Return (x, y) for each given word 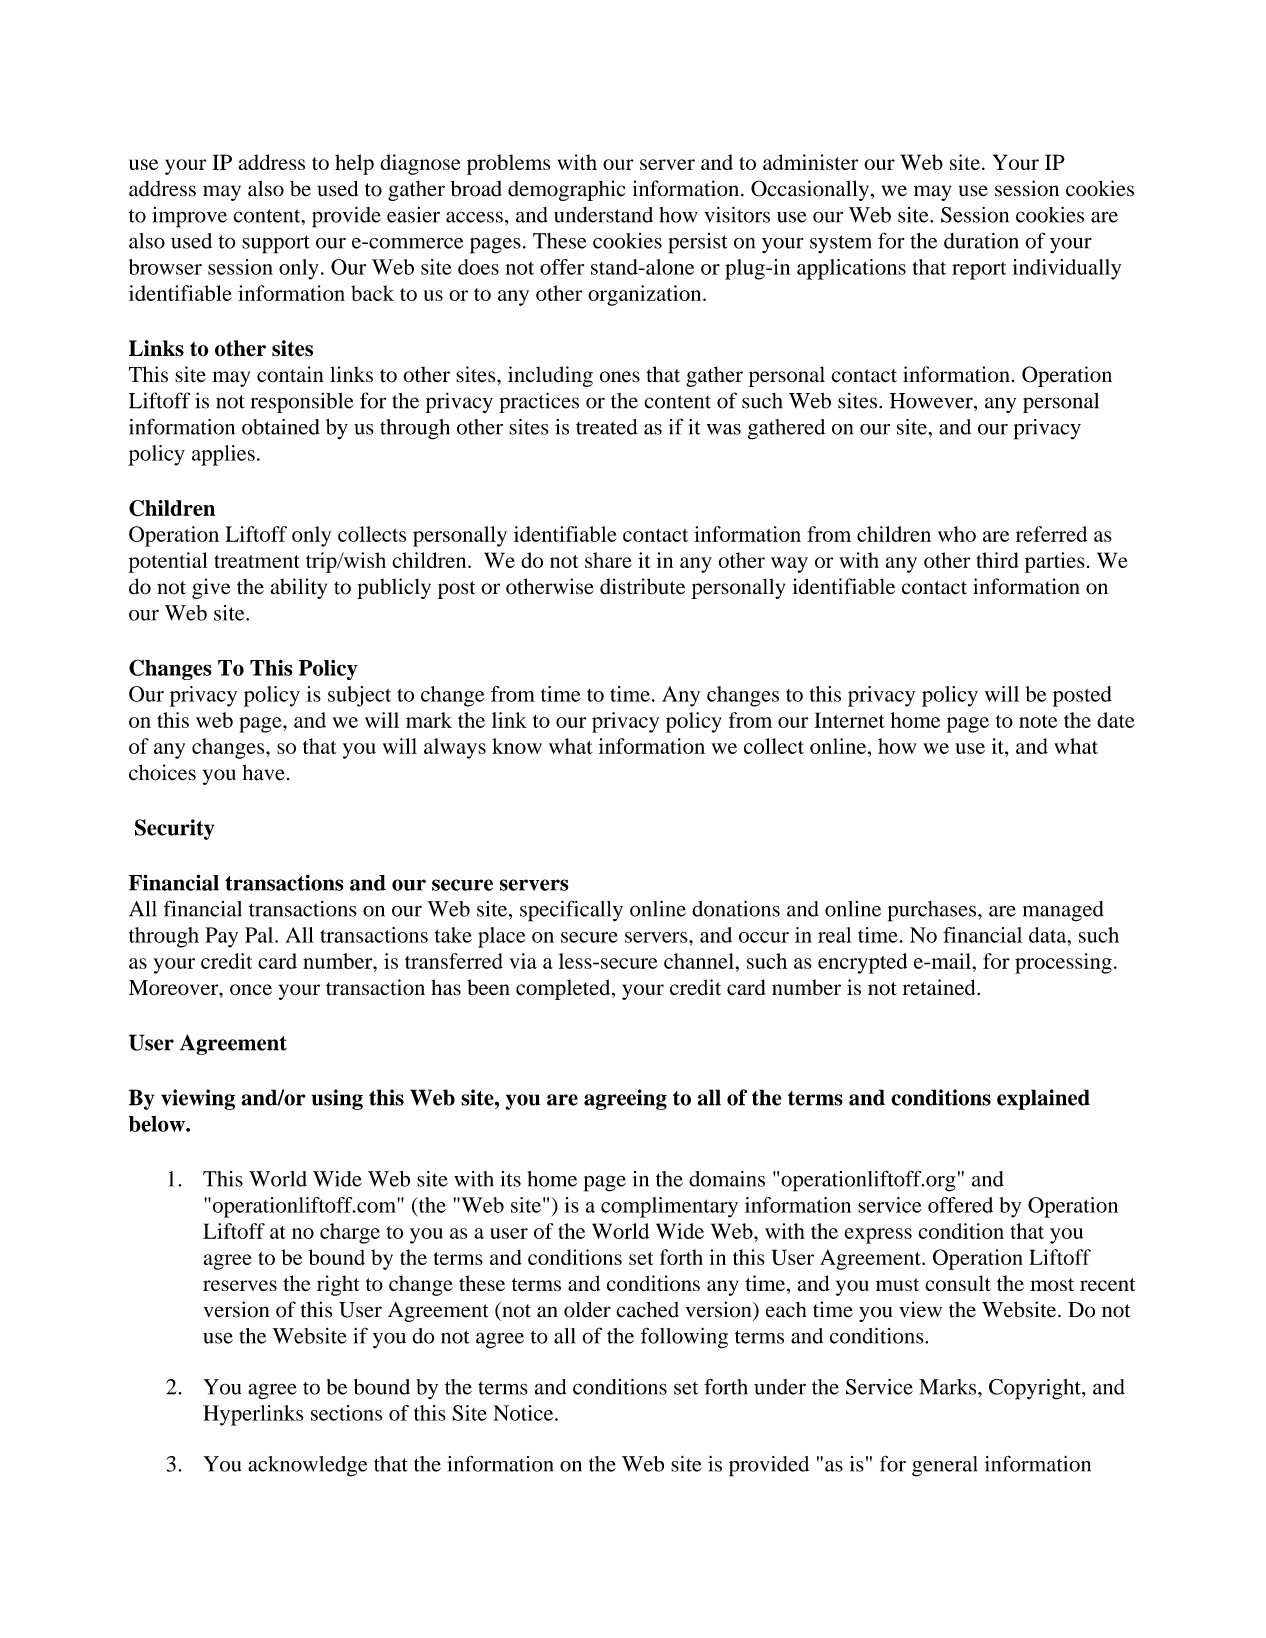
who (957, 534)
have (263, 772)
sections (346, 1413)
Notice (524, 1413)
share (608, 560)
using (337, 1099)
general (945, 1466)
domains (727, 1179)
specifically (571, 911)
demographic (566, 190)
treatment (257, 561)
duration (981, 241)
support (276, 244)
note (1038, 721)
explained (1043, 1099)
